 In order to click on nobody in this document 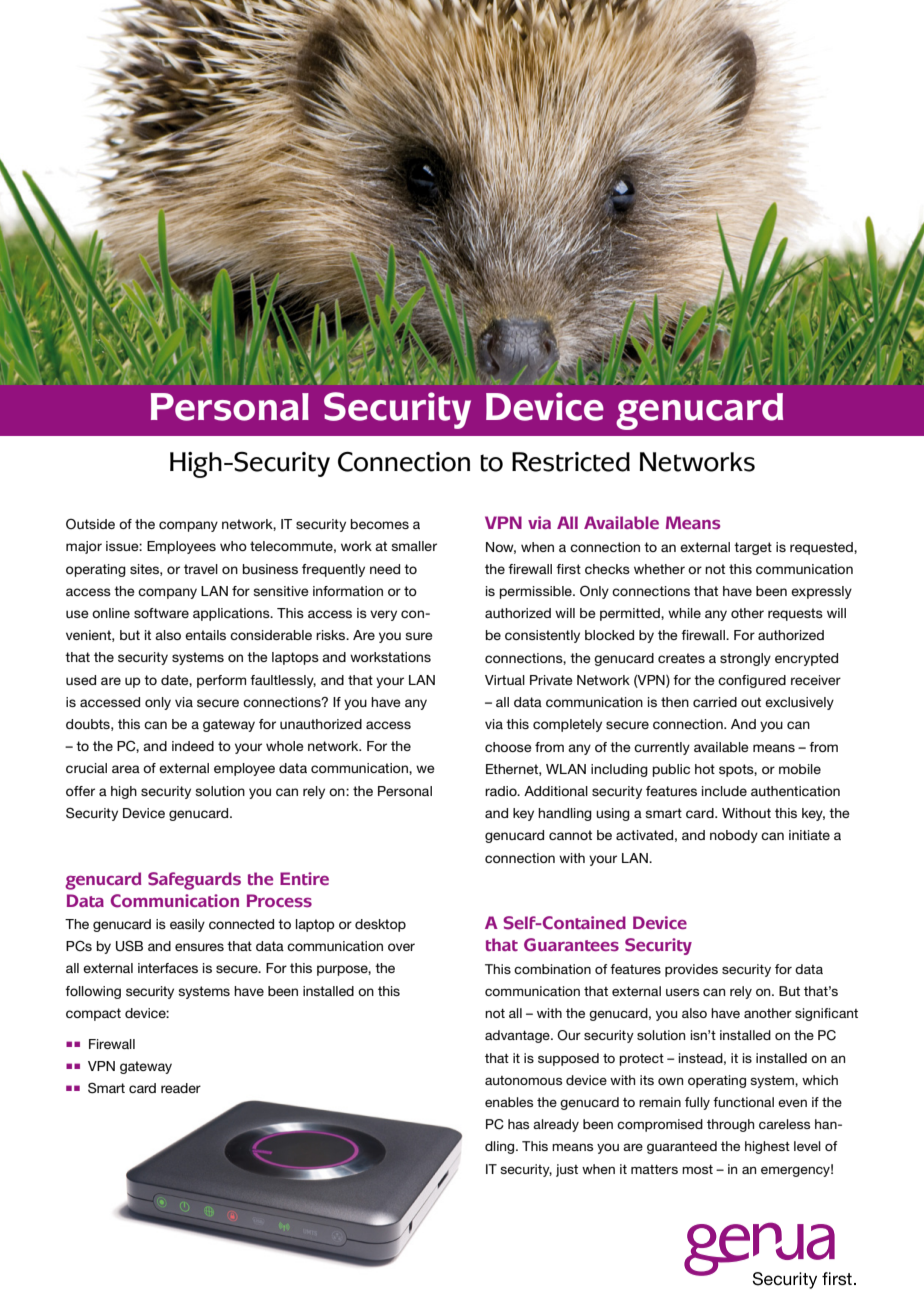, I will do `click(734, 836)`.
